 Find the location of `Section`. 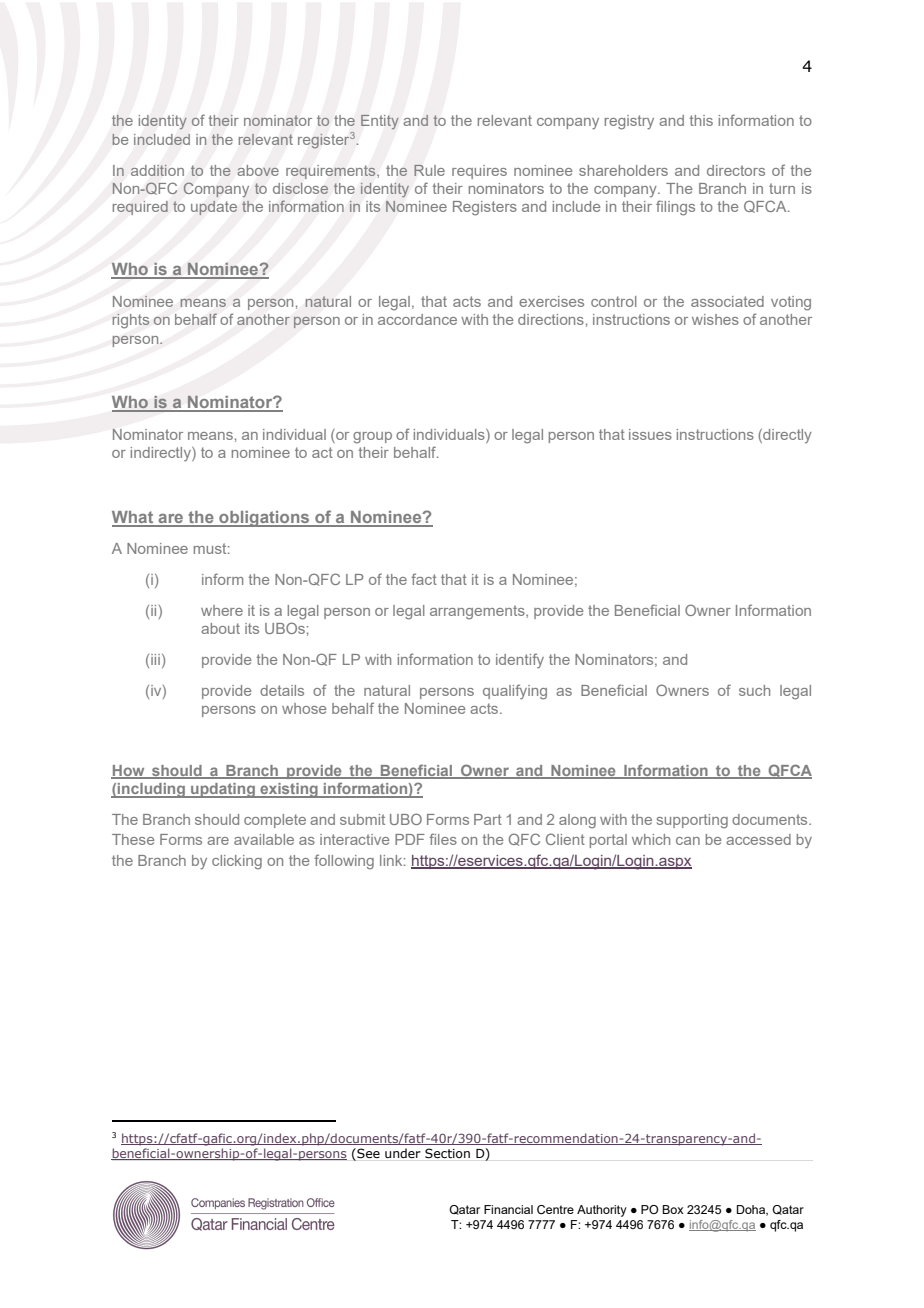

Section is located at coordinates (447, 1153).
